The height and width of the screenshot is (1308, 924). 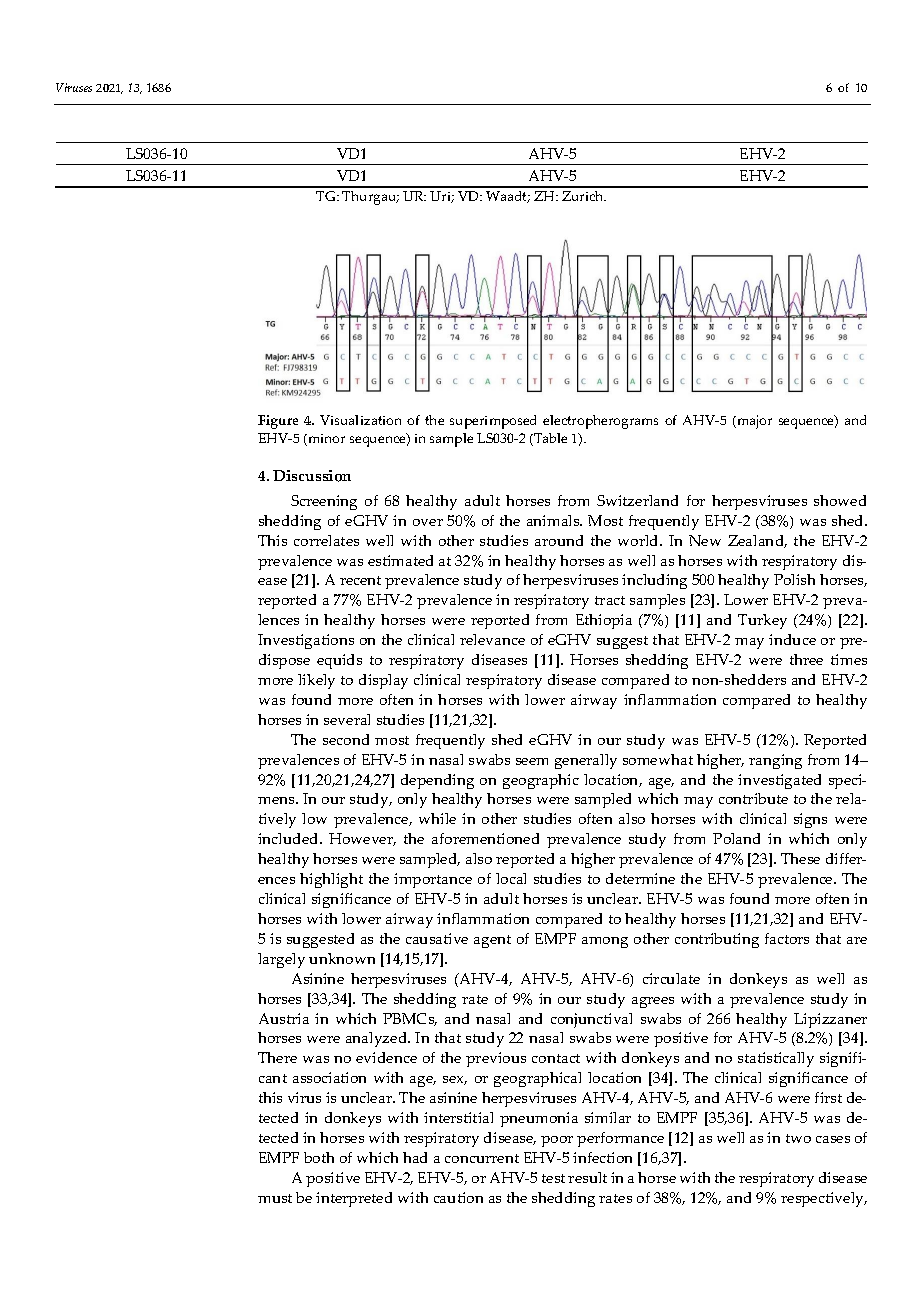 What do you see at coordinates (360, 420) in the screenshot?
I see `Visualization` at bounding box center [360, 420].
